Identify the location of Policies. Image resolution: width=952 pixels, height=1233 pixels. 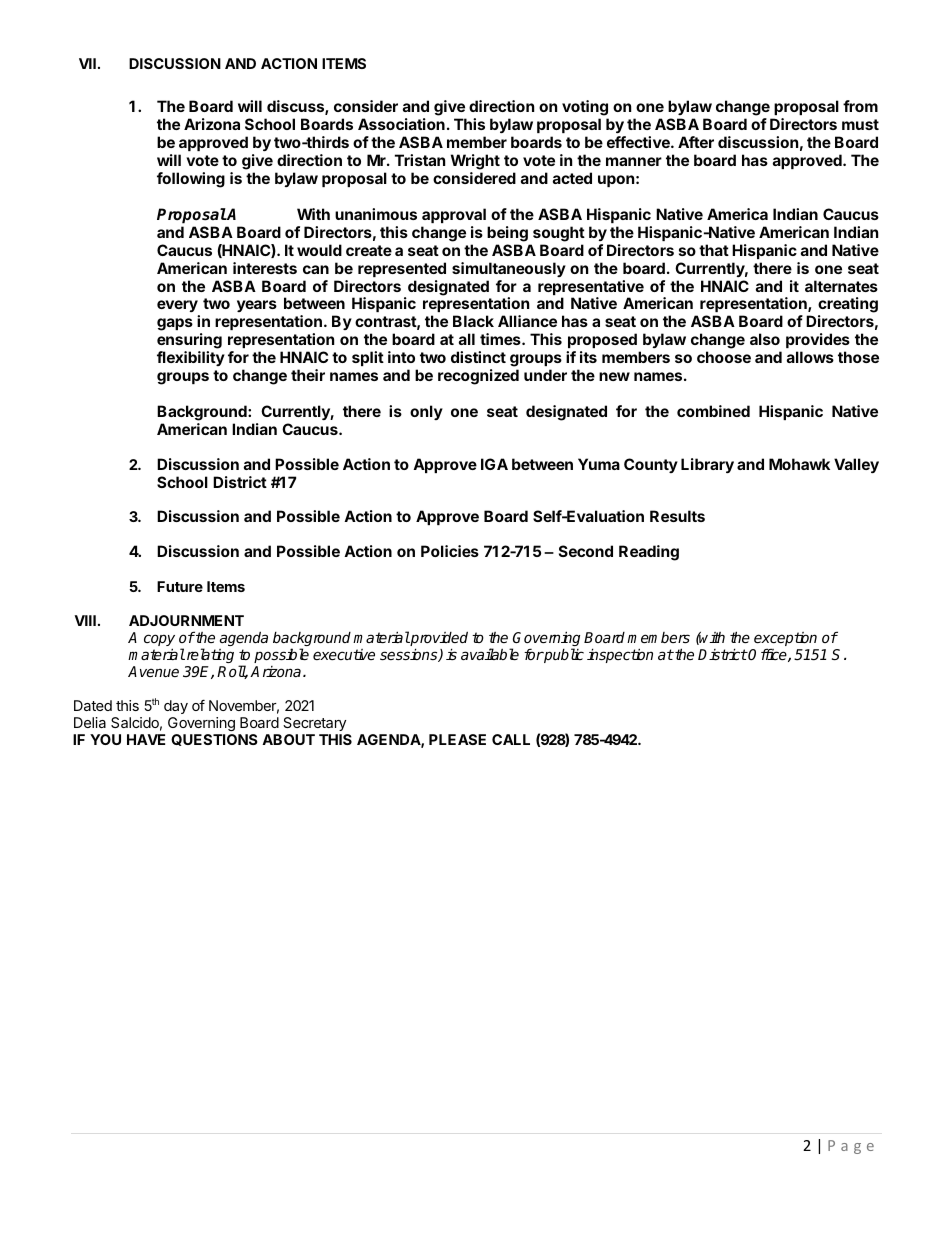
(450, 551).
